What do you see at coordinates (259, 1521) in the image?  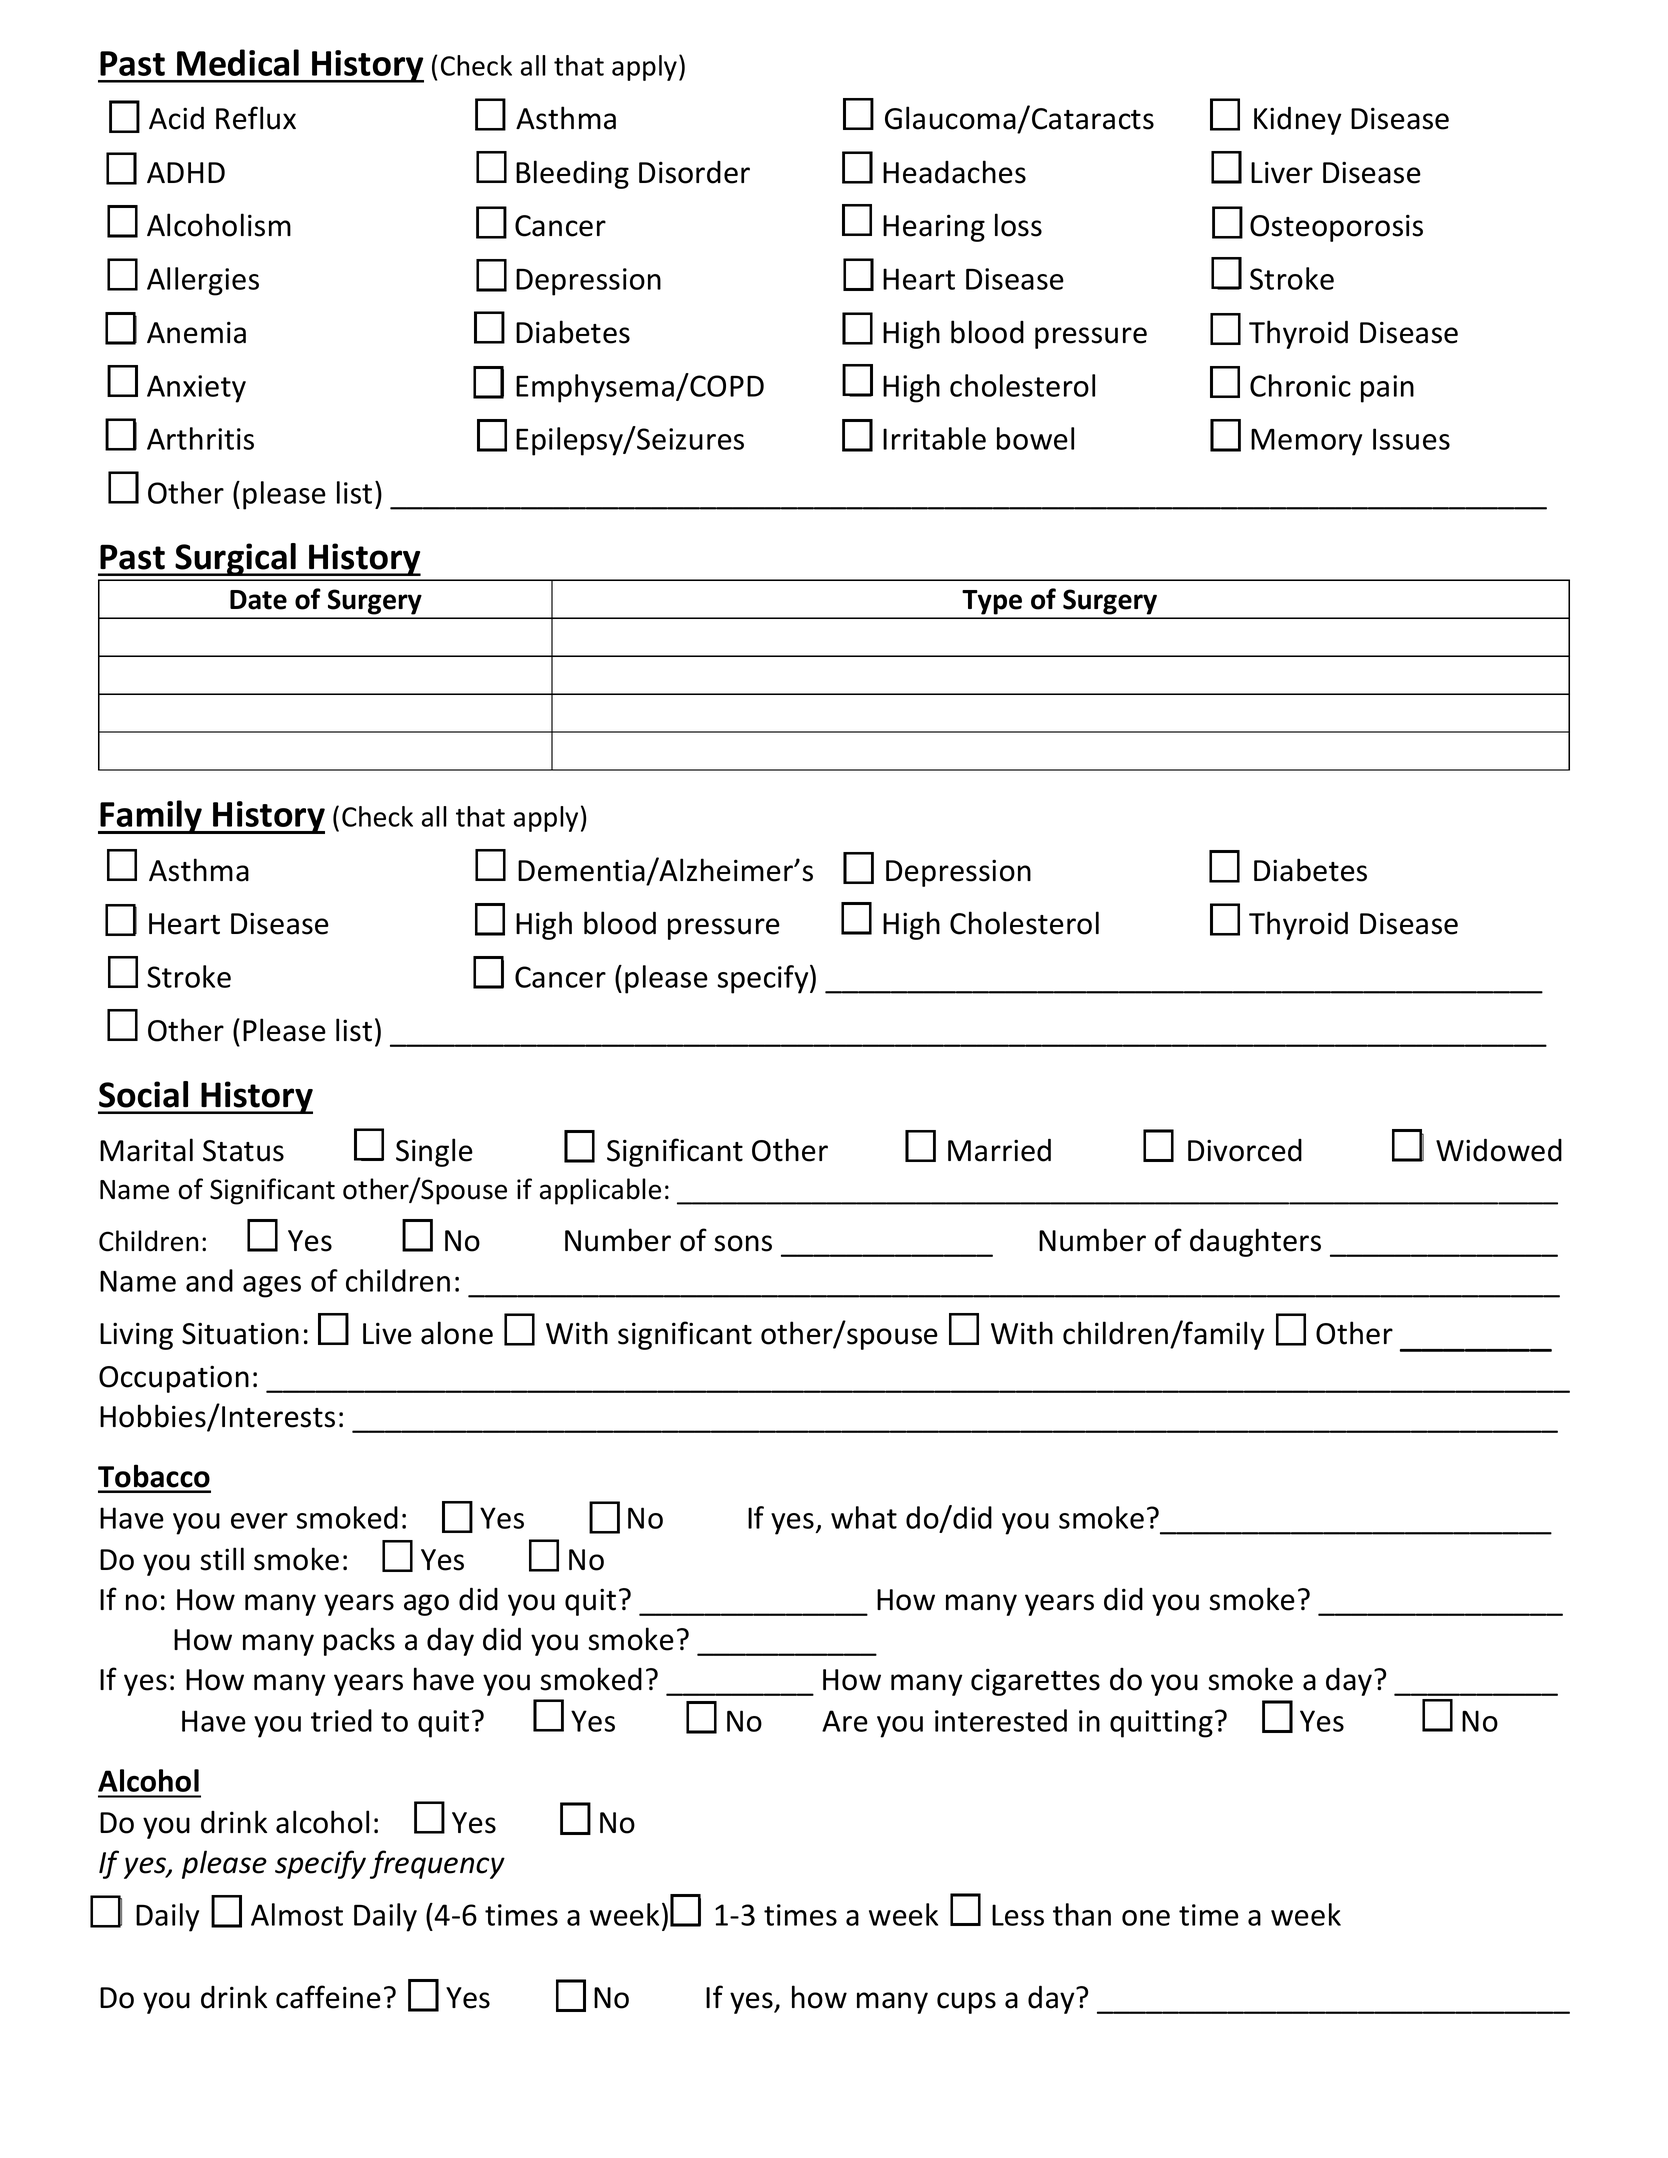 I see `ever` at bounding box center [259, 1521].
